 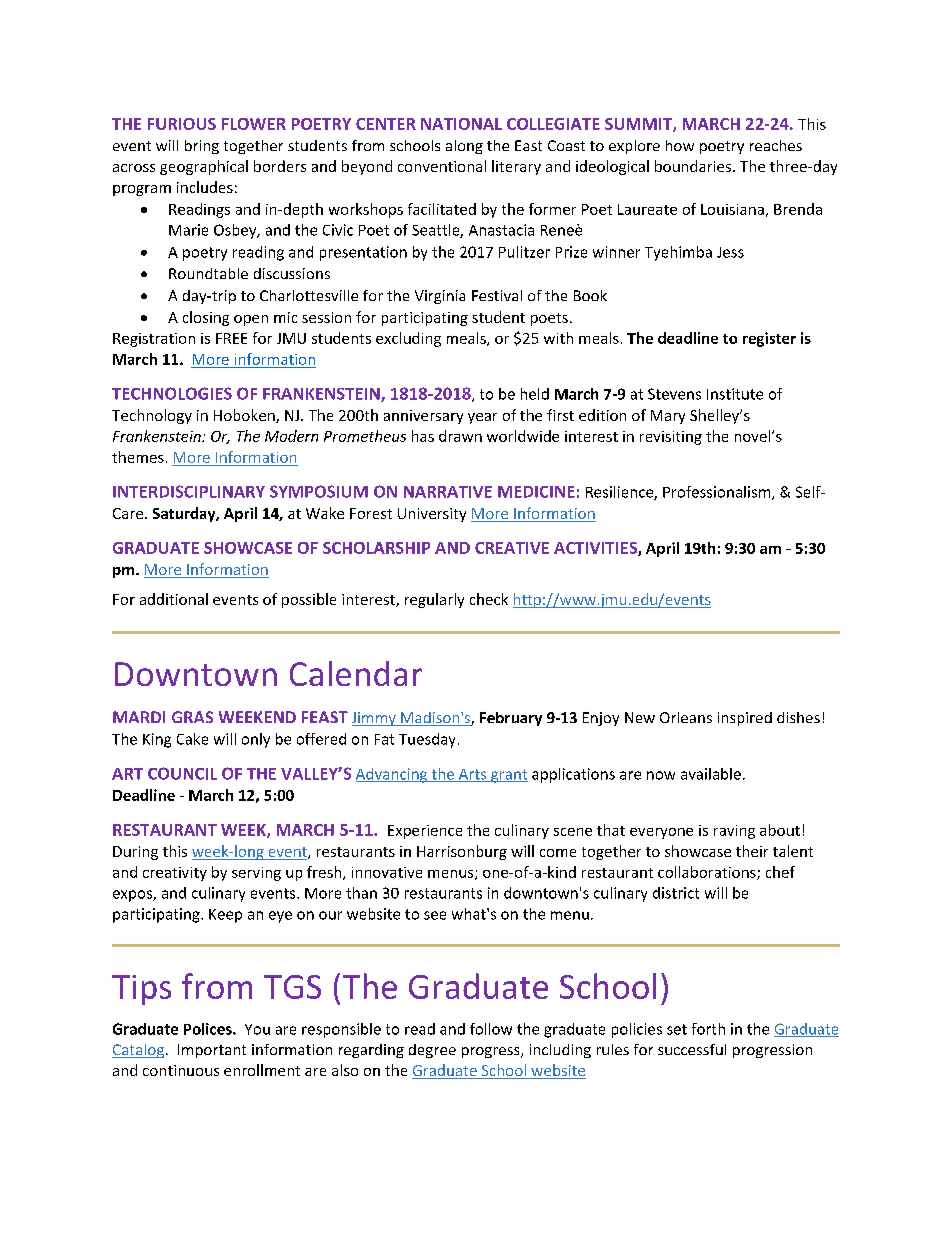 I want to click on revisiting, so click(x=671, y=438).
